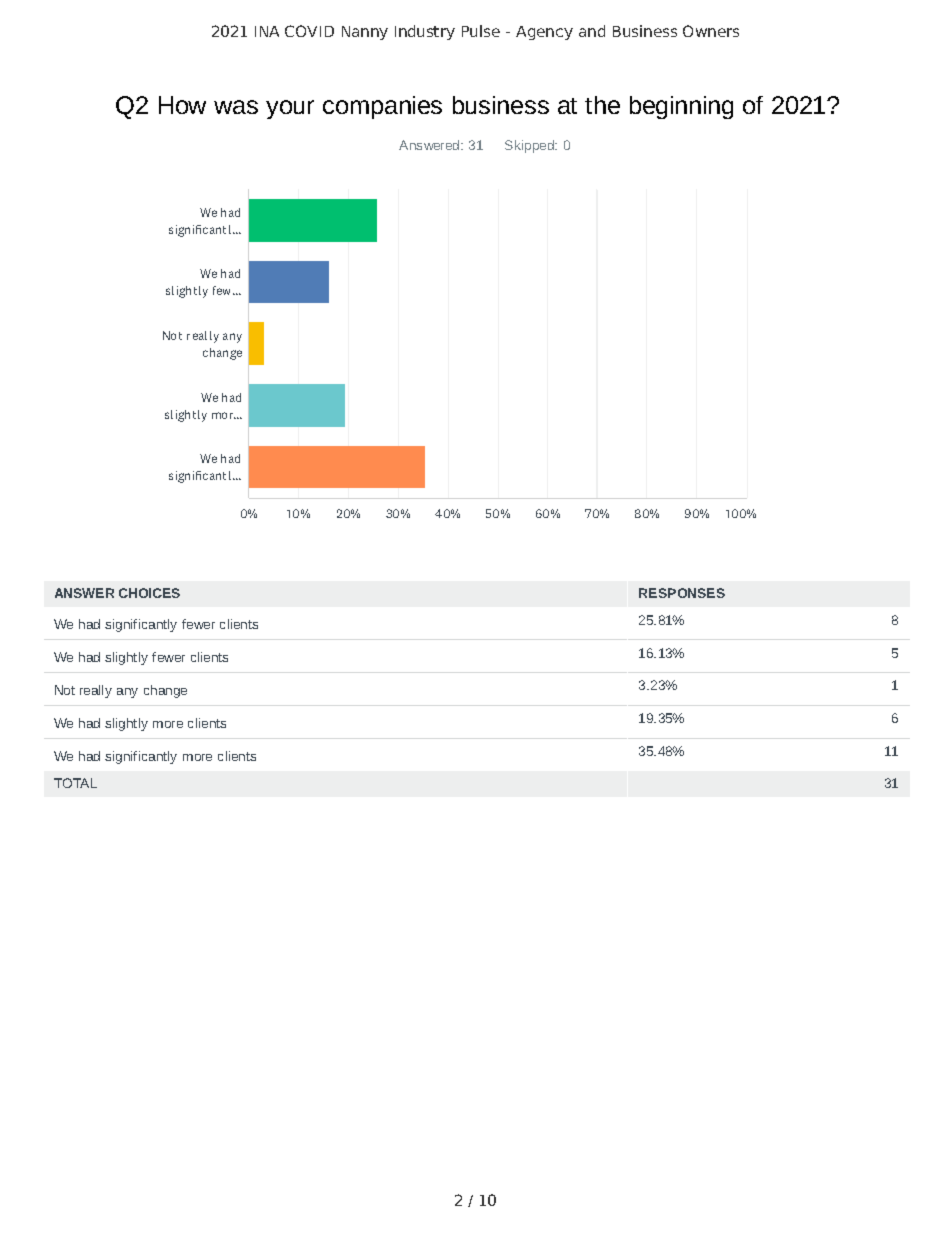 Image resolution: width=952 pixels, height=1233 pixels. What do you see at coordinates (682, 593) in the document?
I see `RESPONSES` at bounding box center [682, 593].
